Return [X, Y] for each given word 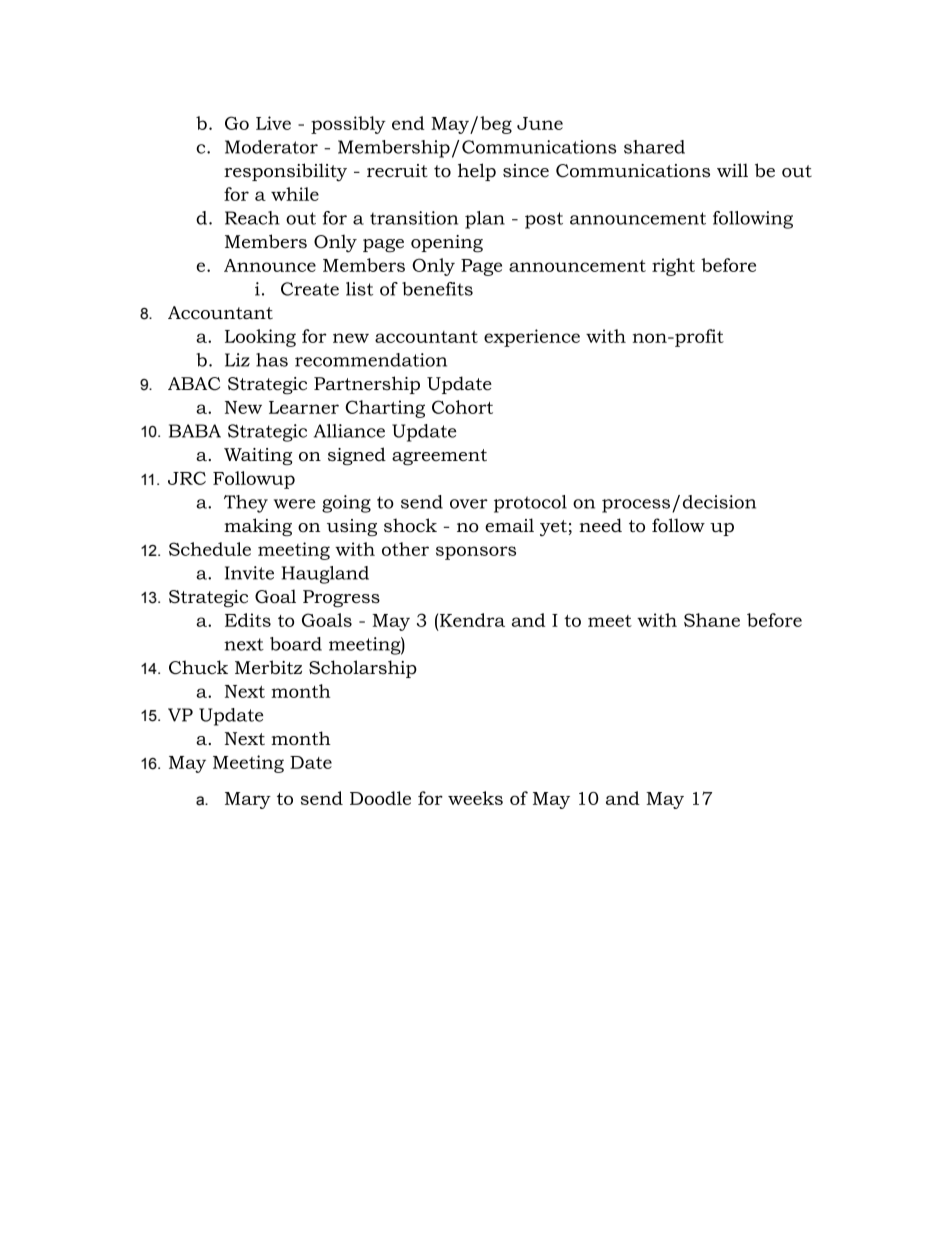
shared [654, 147]
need [600, 525]
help [477, 172]
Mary [248, 800]
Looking [260, 338]
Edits [248, 620]
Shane [712, 620]
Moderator [271, 147]
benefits [437, 289]
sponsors [476, 553]
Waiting [258, 456]
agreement [439, 457]
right [673, 267]
